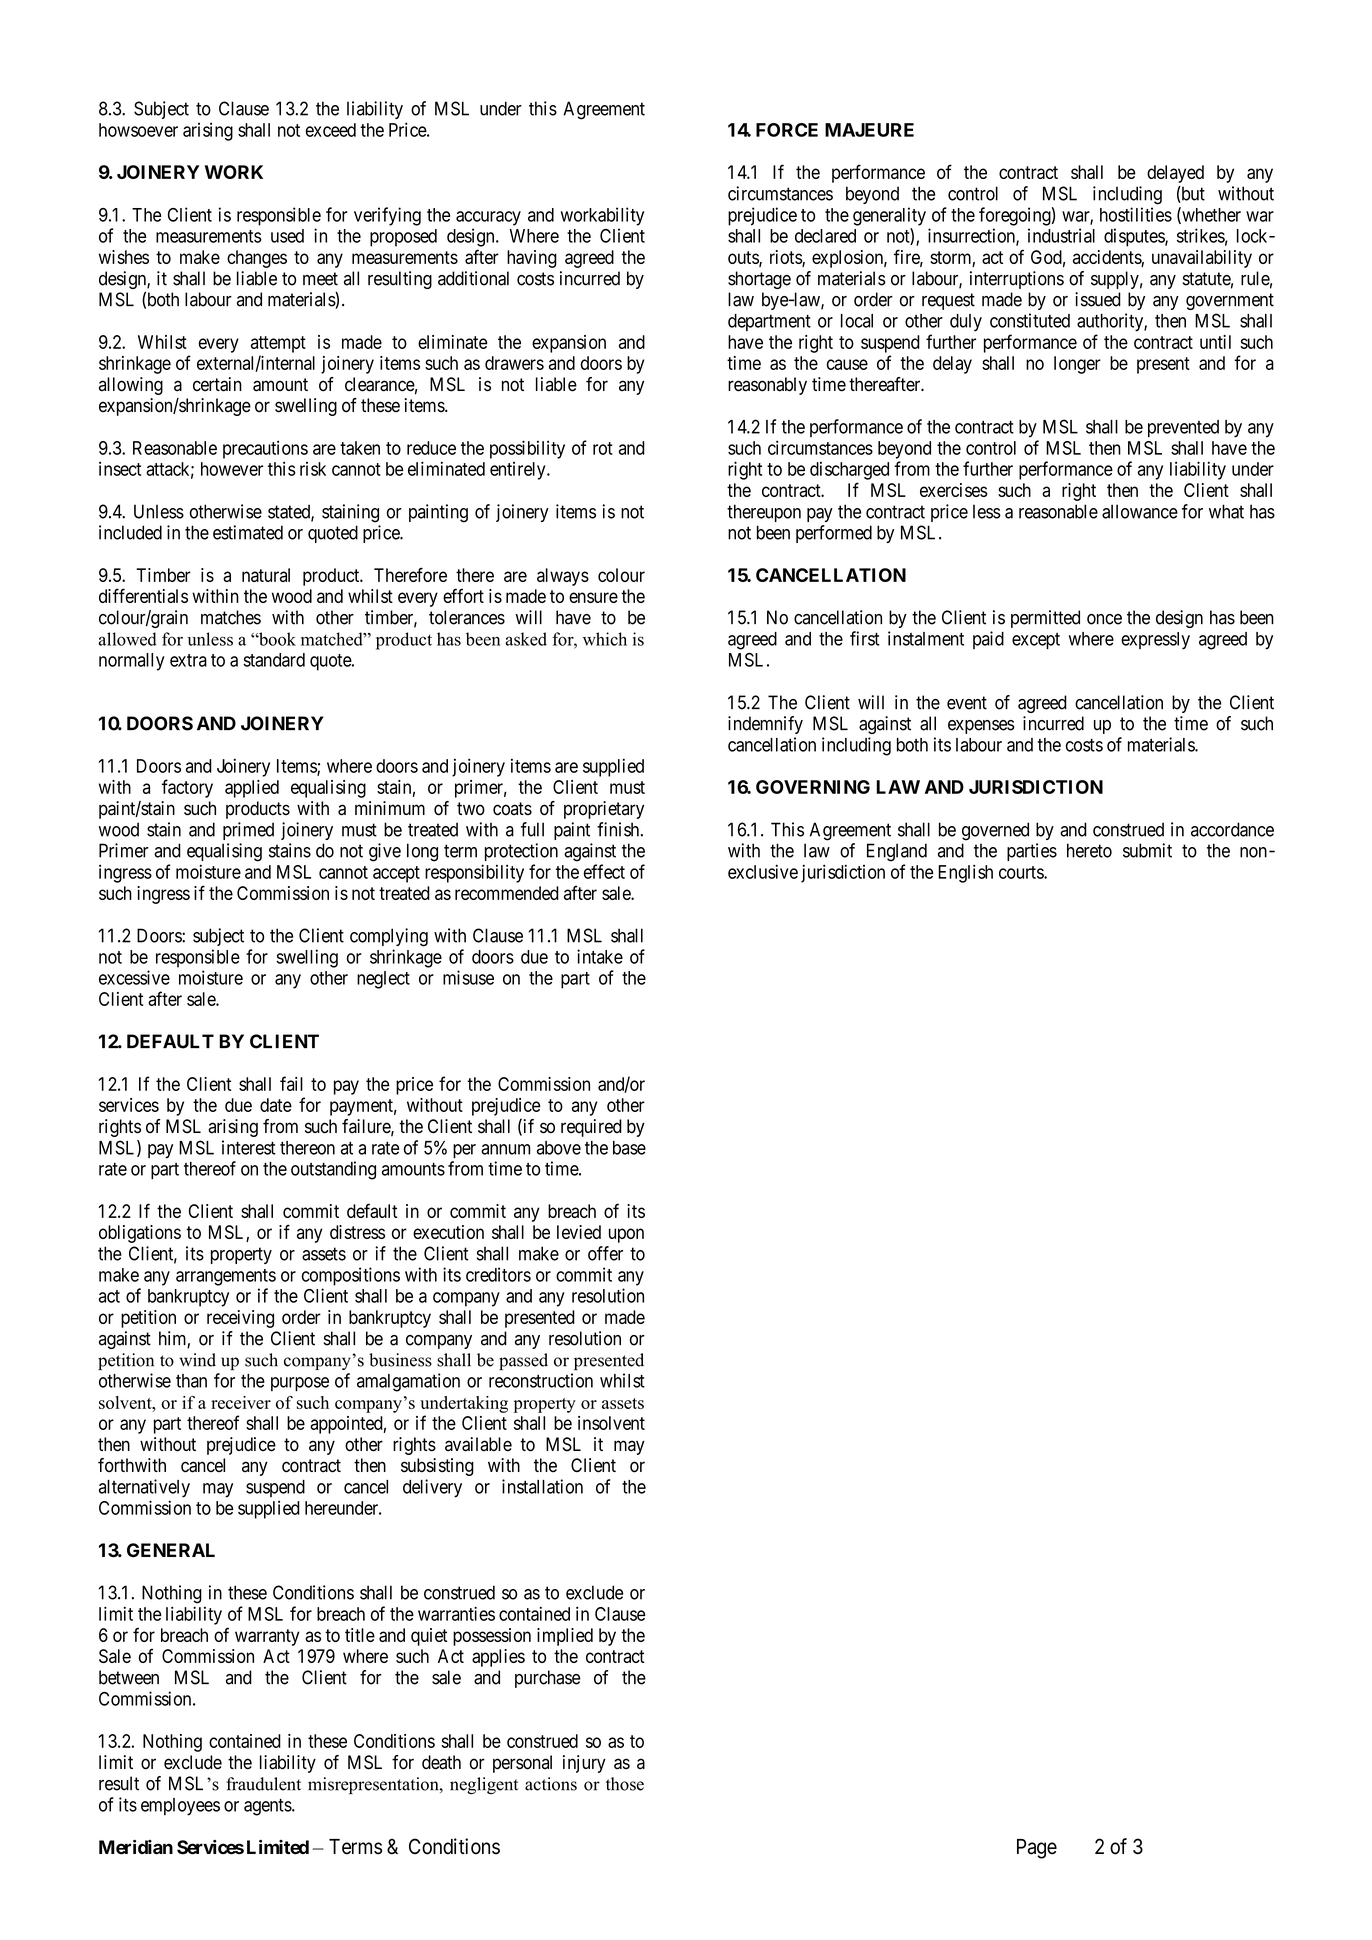 The width and height of the screenshot is (1372, 1940). What do you see at coordinates (1136, 214) in the screenshot?
I see `hostilities` at bounding box center [1136, 214].
